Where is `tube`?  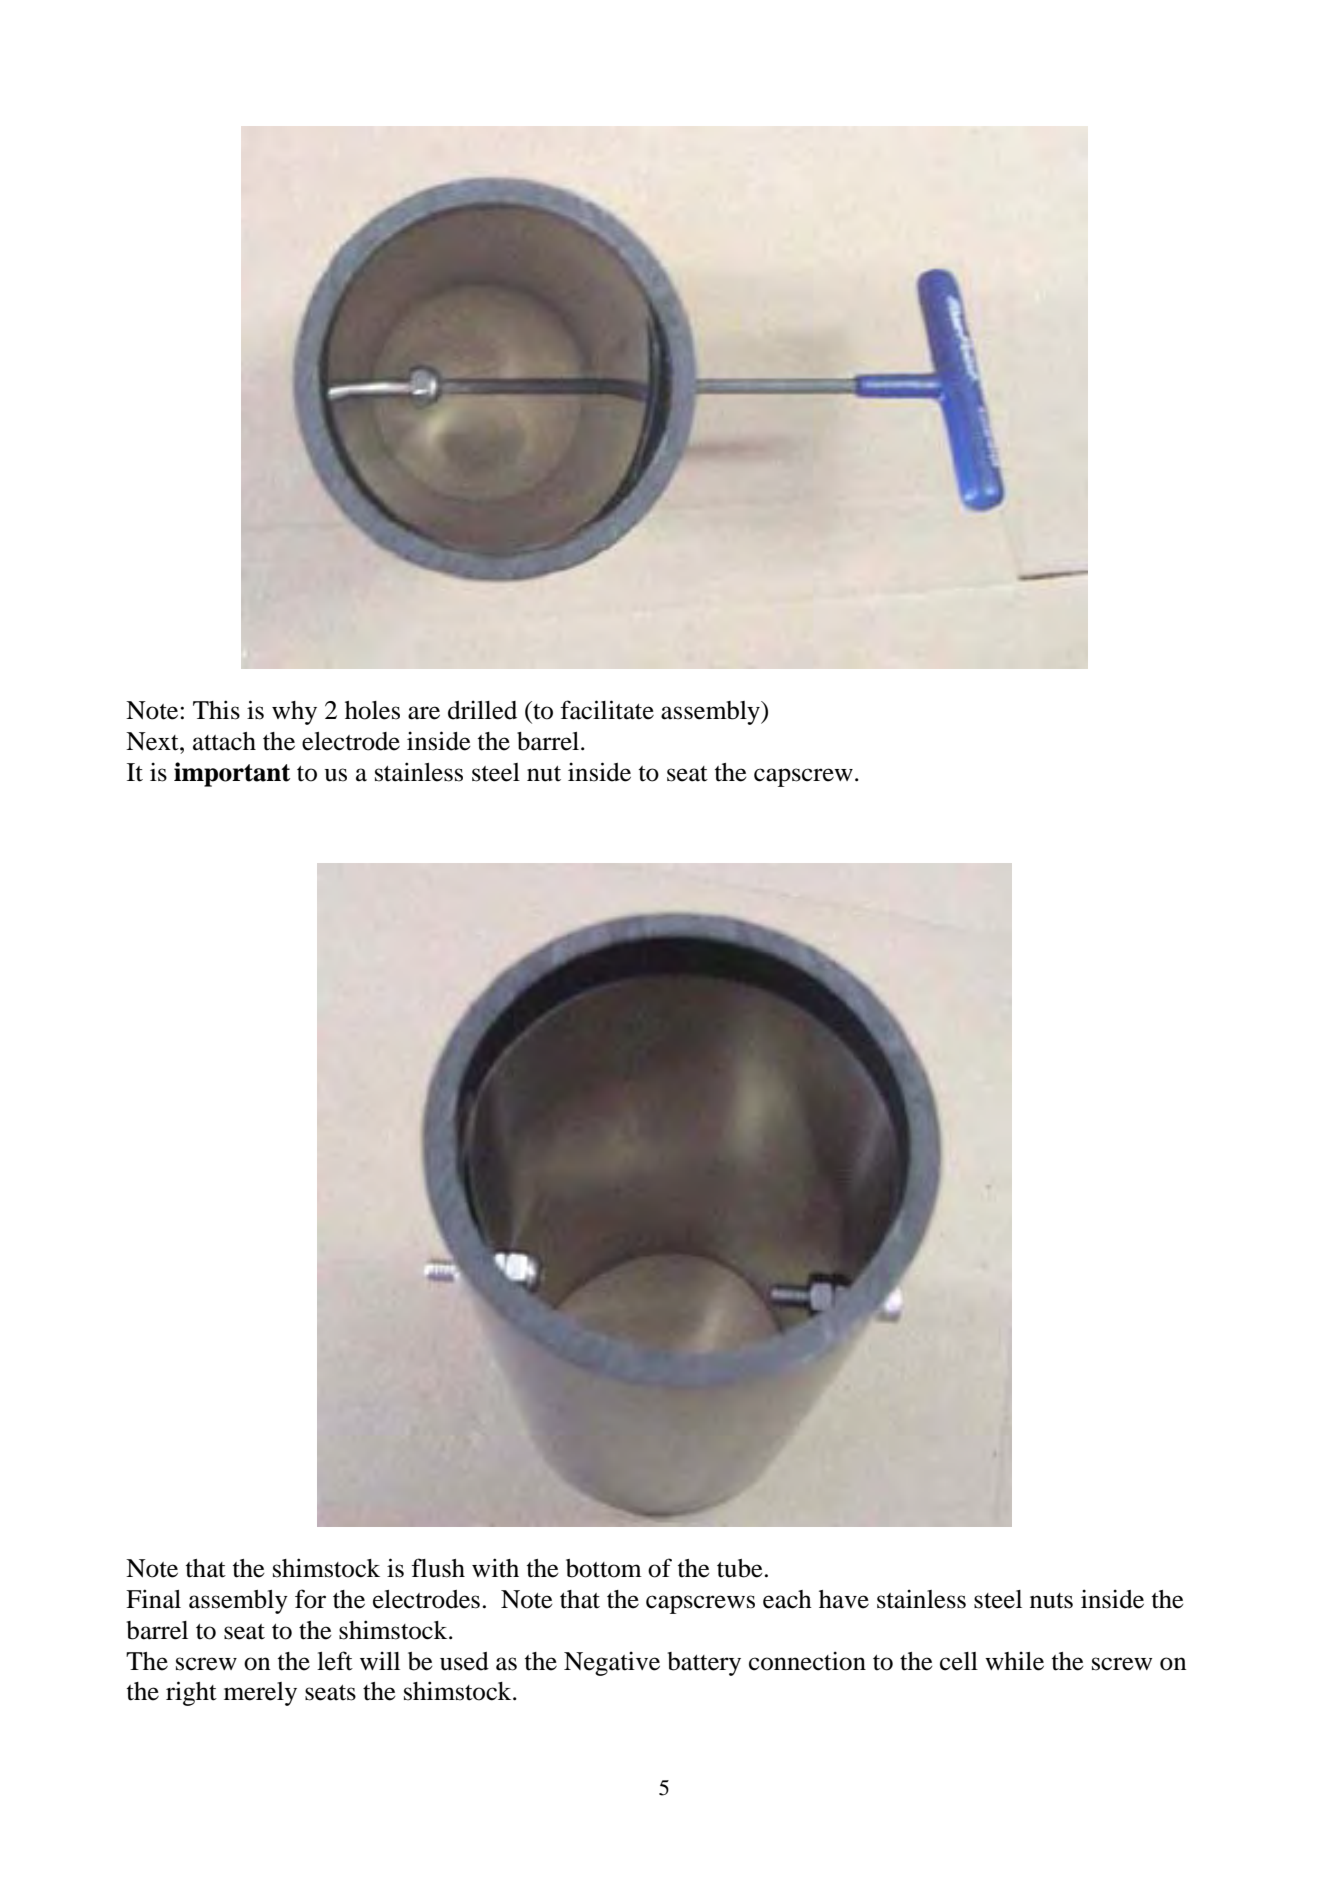
tube is located at coordinates (740, 1568).
